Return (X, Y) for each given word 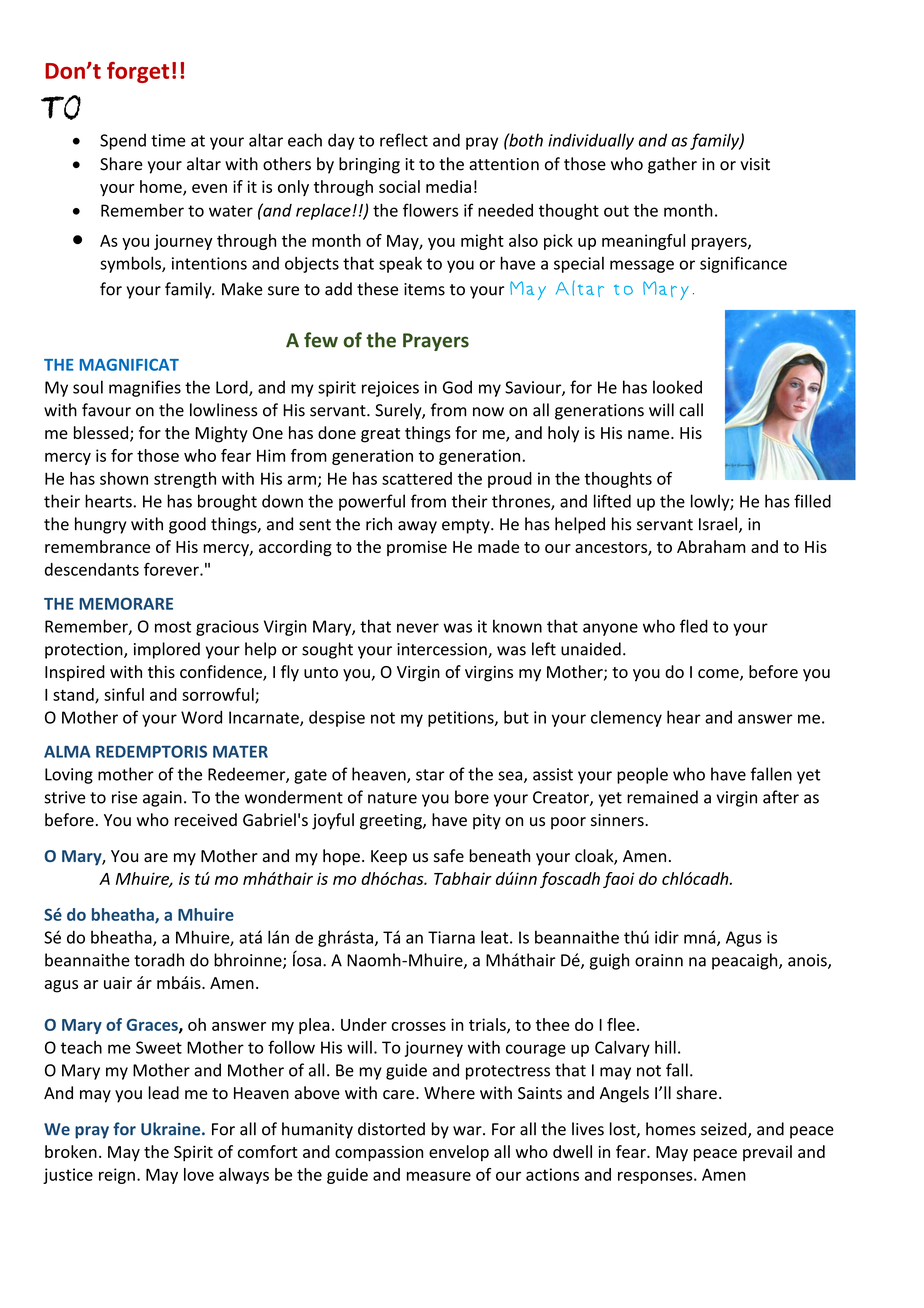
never (418, 628)
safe (449, 856)
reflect (404, 140)
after (781, 797)
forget (138, 72)
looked (677, 387)
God (457, 387)
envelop (459, 1153)
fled (694, 626)
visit (755, 164)
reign (117, 1176)
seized (725, 1130)
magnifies (145, 388)
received (206, 820)
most (173, 627)
